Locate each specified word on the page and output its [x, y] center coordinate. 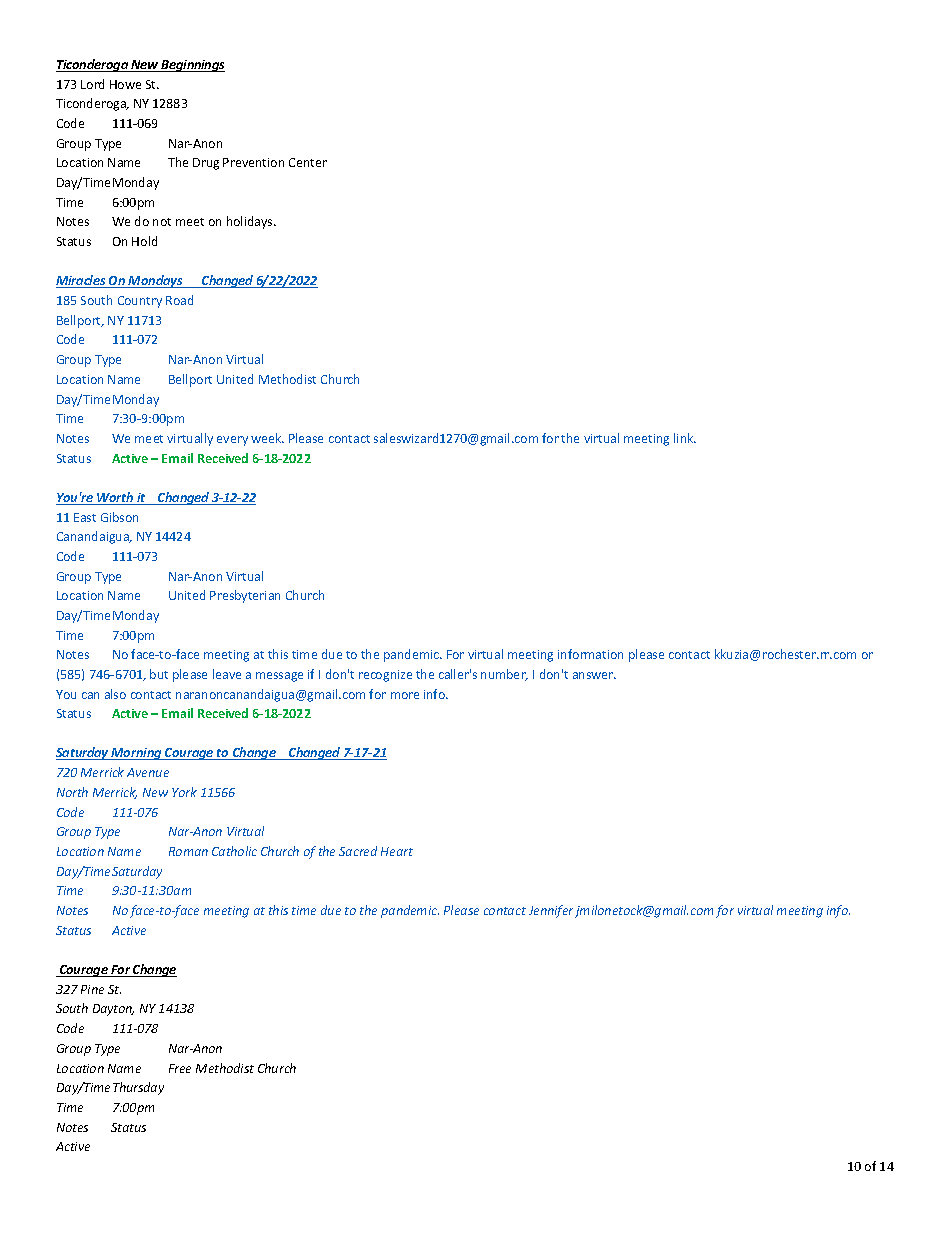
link [685, 438]
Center [308, 162]
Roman [188, 851]
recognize [385, 676]
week [267, 438]
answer [594, 675]
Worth [116, 498]
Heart [397, 851]
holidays [251, 222]
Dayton [113, 1010]
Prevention [253, 162]
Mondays [156, 281]
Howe [125, 84]
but [159, 674]
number [504, 675]
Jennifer [551, 911]
